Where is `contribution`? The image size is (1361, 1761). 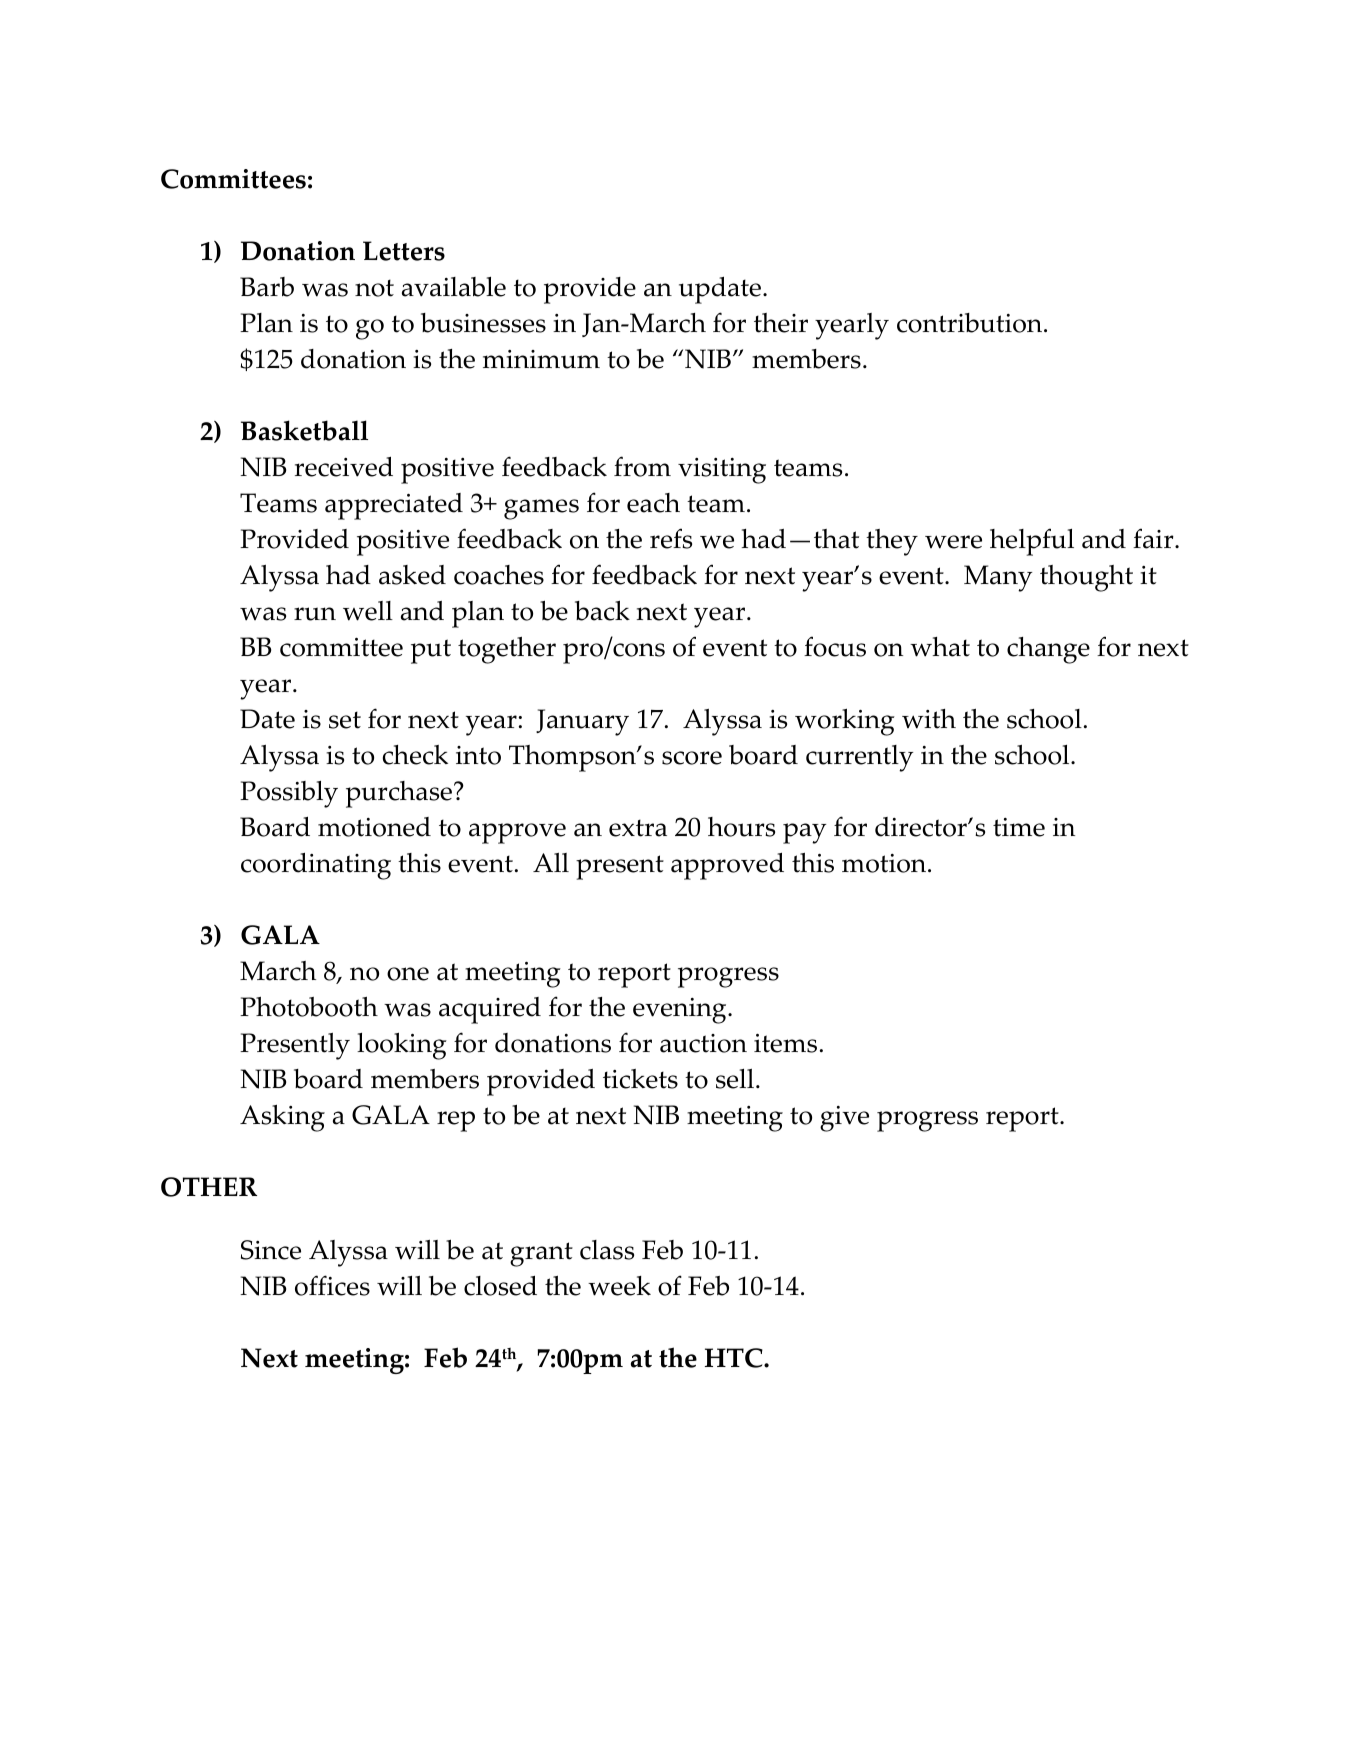
contribution is located at coordinates (971, 323).
